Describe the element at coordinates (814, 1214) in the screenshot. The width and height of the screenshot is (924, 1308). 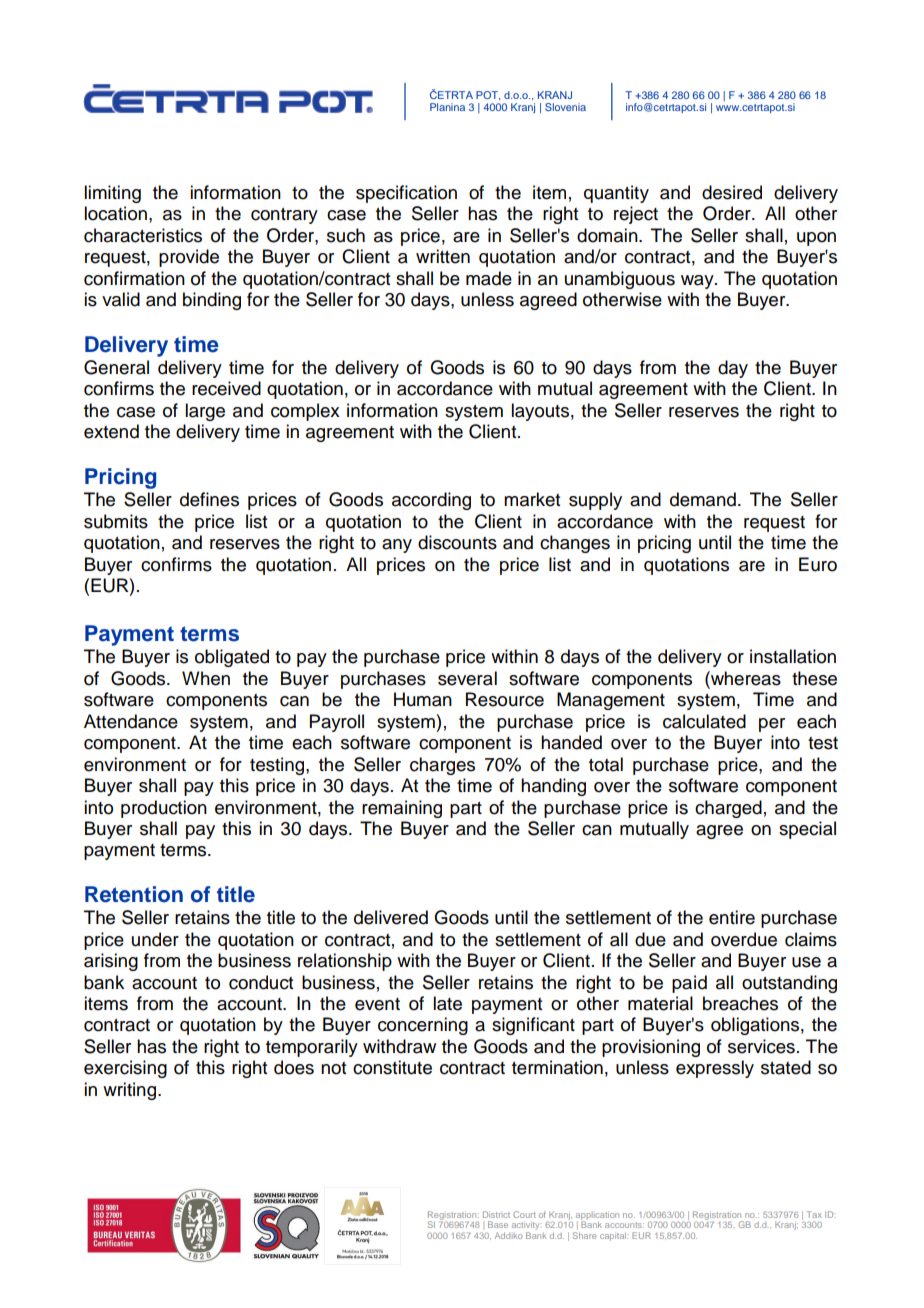
I see `Tax` at that location.
